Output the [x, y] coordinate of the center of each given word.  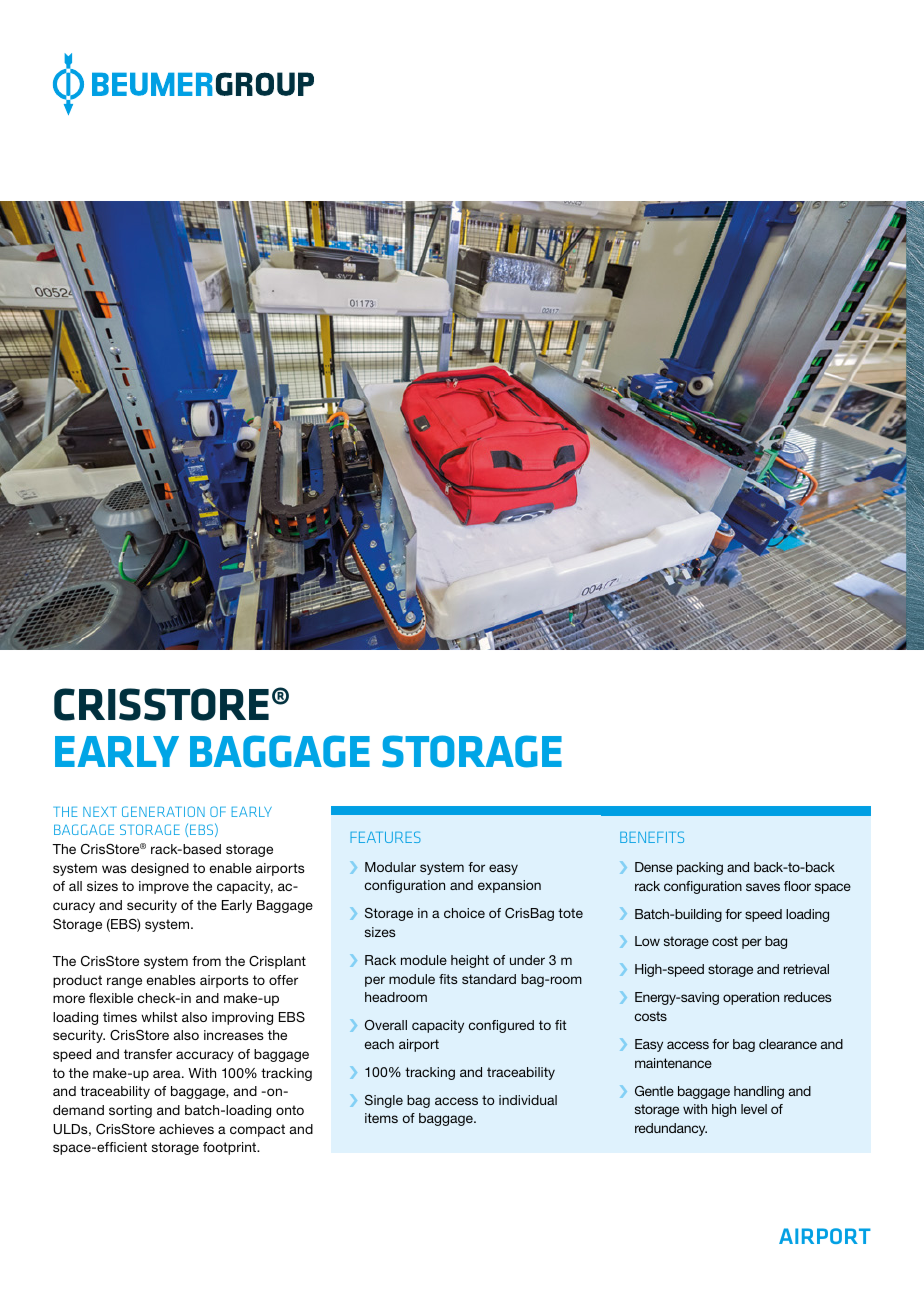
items [381, 1118]
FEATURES [385, 837]
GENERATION [163, 811]
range [124, 982]
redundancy [671, 1129]
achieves [186, 1129]
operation [751, 998]
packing [700, 868]
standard [489, 979]
